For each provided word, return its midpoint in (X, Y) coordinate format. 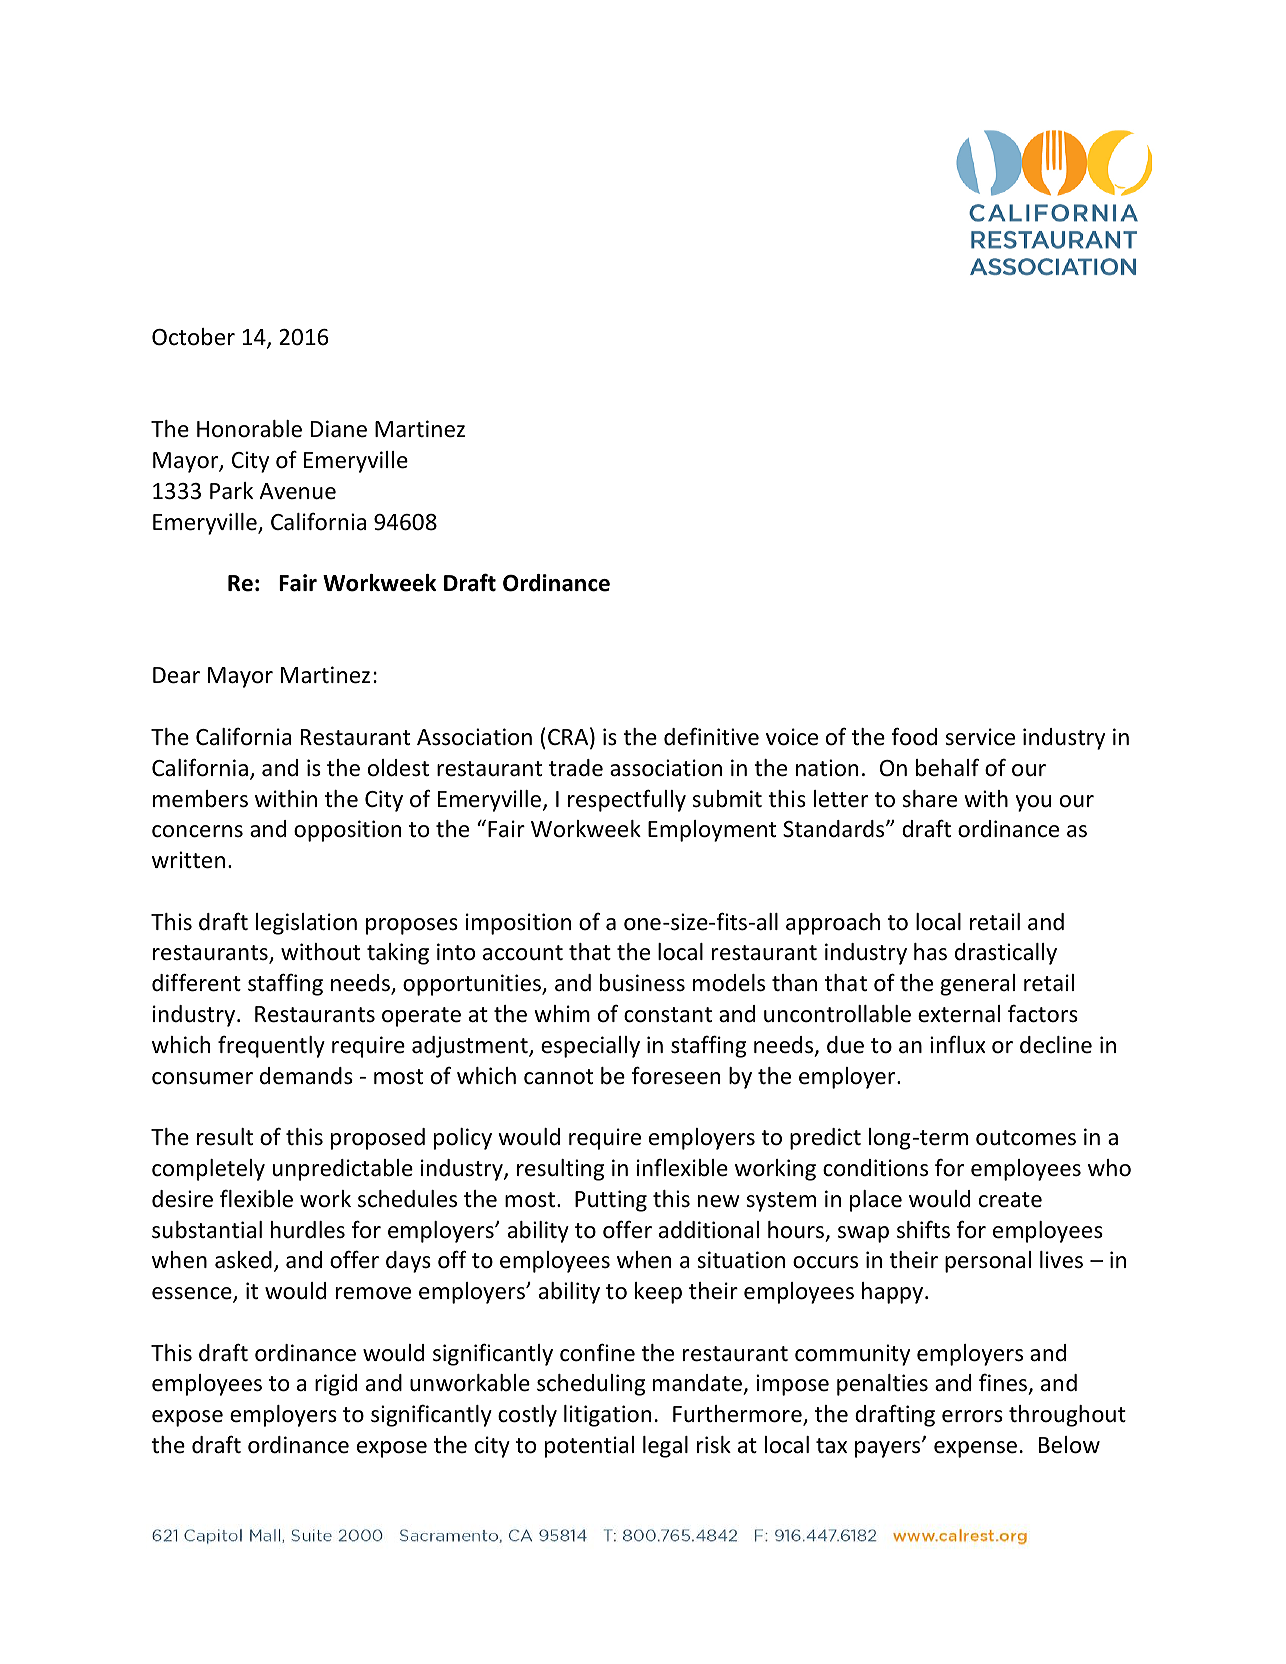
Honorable (249, 429)
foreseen (676, 1075)
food (914, 736)
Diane (339, 429)
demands (306, 1076)
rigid (336, 1385)
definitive (711, 737)
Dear (176, 675)
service (980, 737)
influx (958, 1045)
